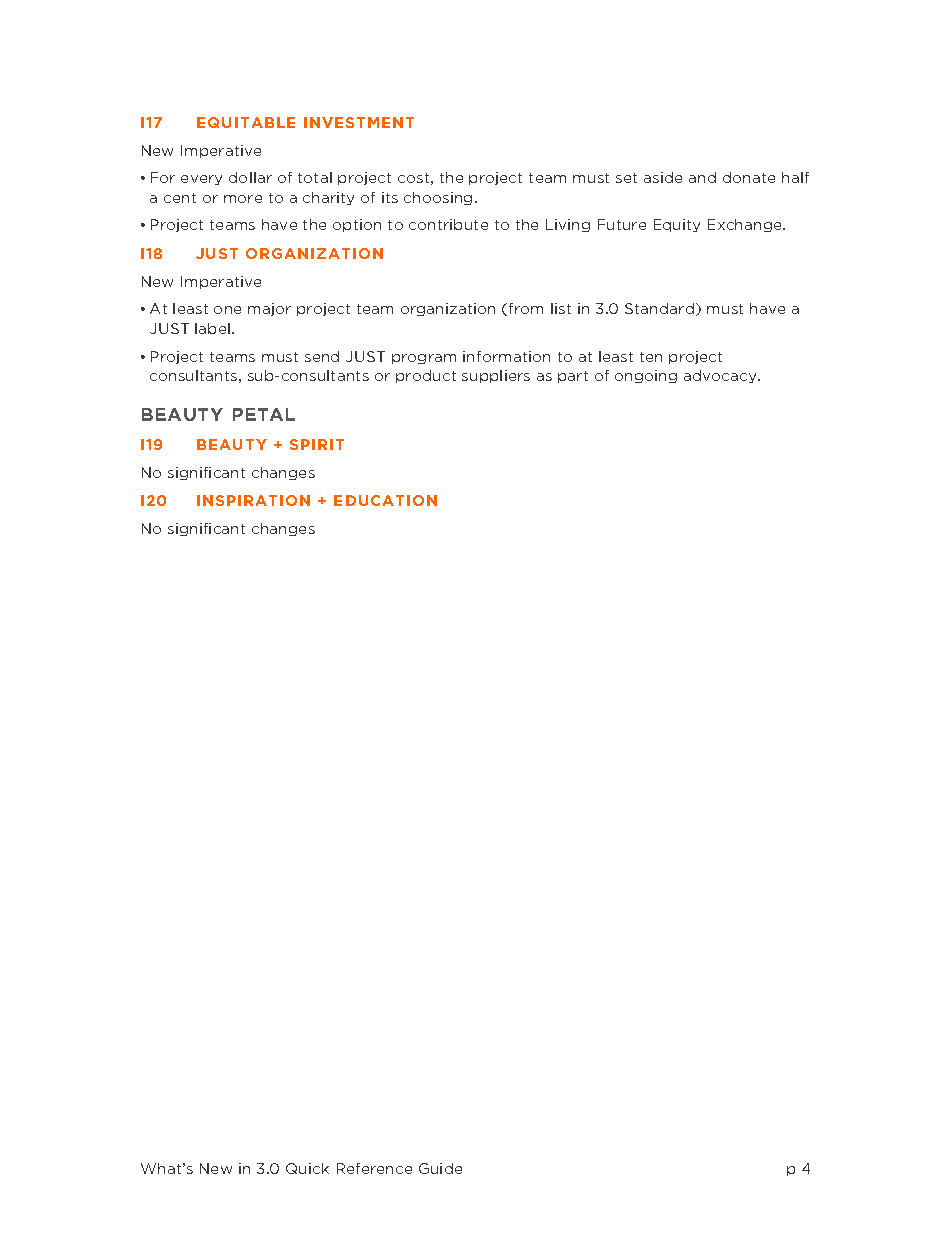  I want to click on ongoing, so click(646, 376).
